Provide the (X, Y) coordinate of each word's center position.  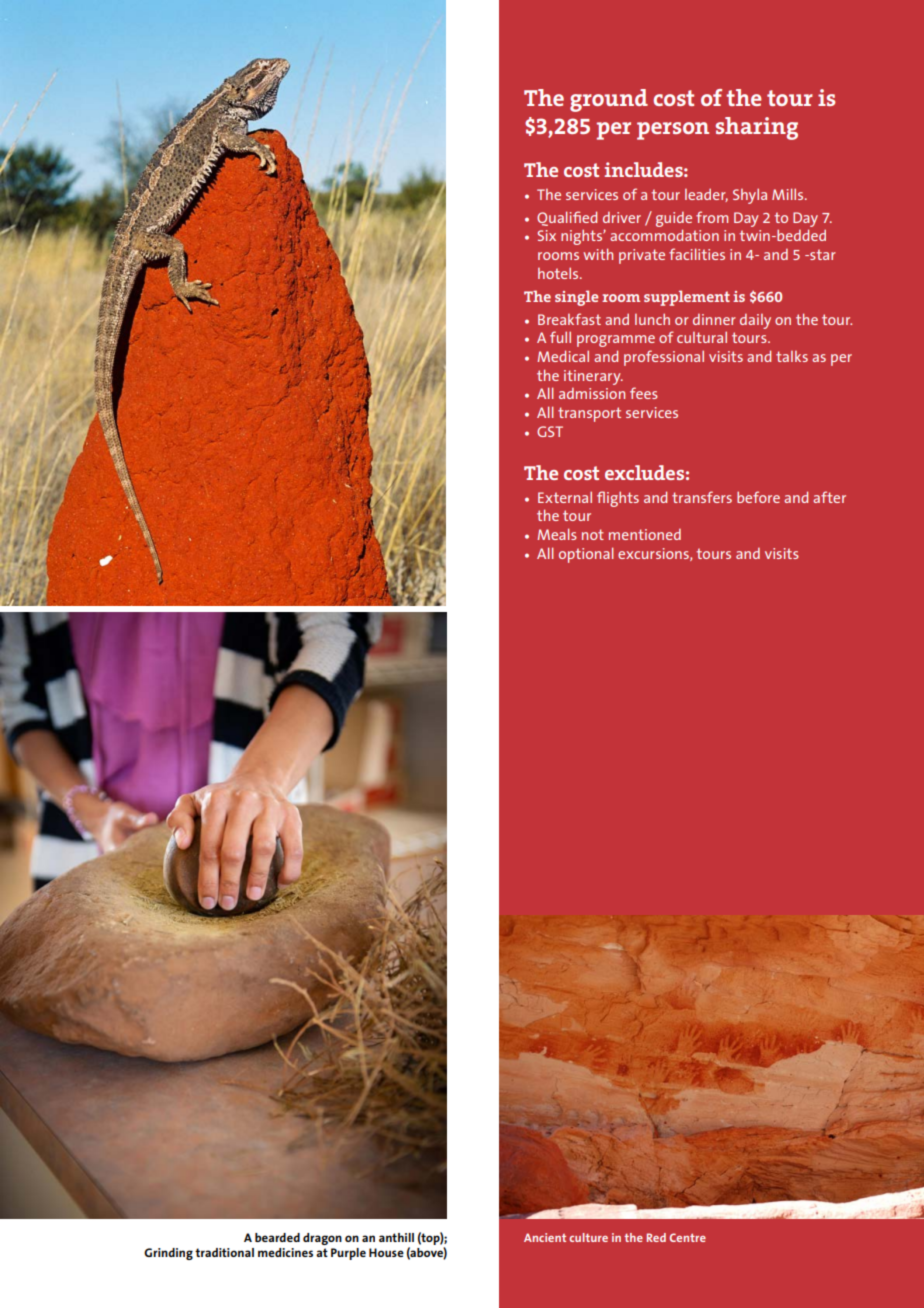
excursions (654, 554)
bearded (277, 1237)
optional (586, 555)
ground (609, 100)
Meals (557, 534)
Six (546, 235)
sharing (757, 128)
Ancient (545, 1237)
